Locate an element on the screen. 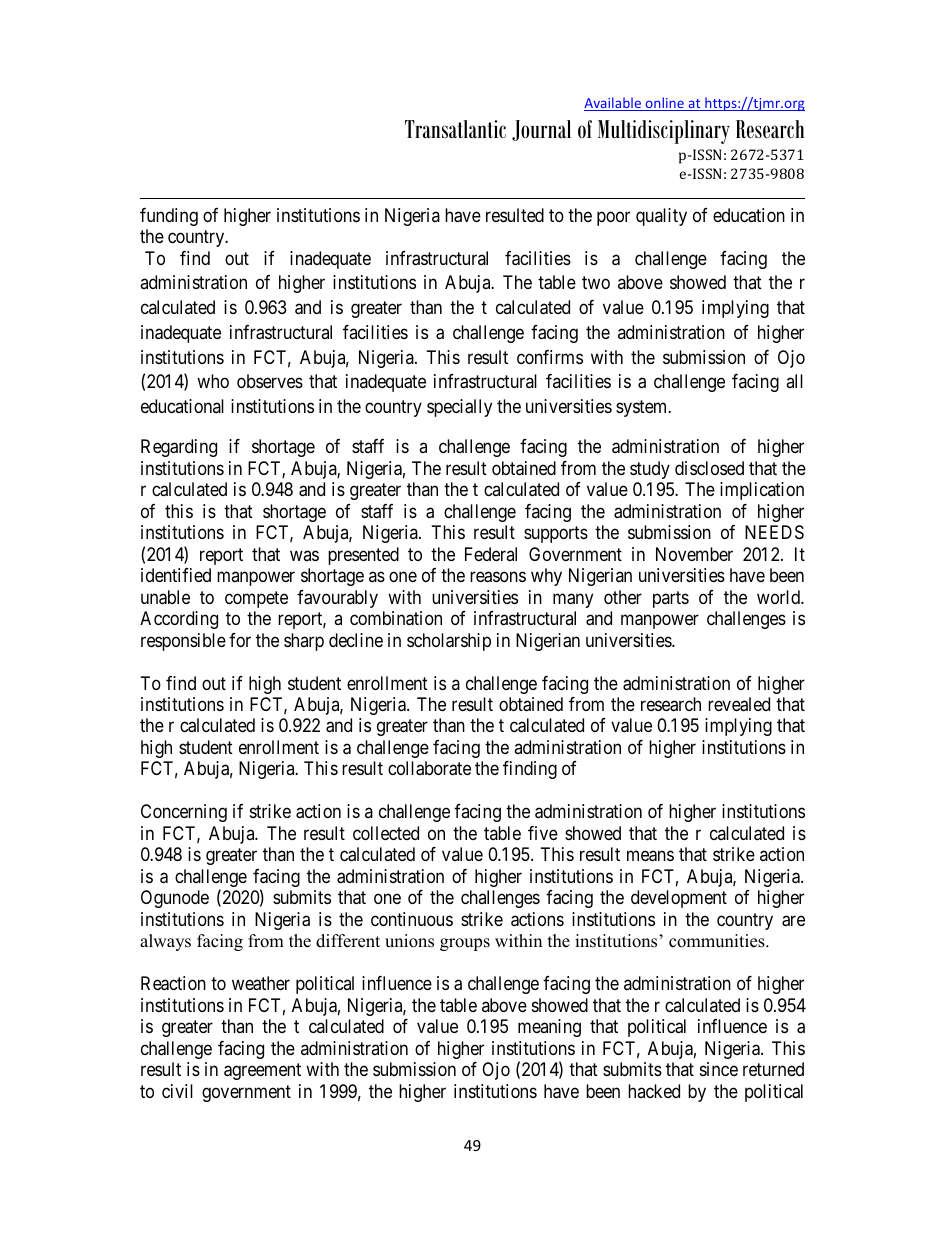 Image resolution: width=952 pixels, height=1233 pixels. parts is located at coordinates (671, 599).
